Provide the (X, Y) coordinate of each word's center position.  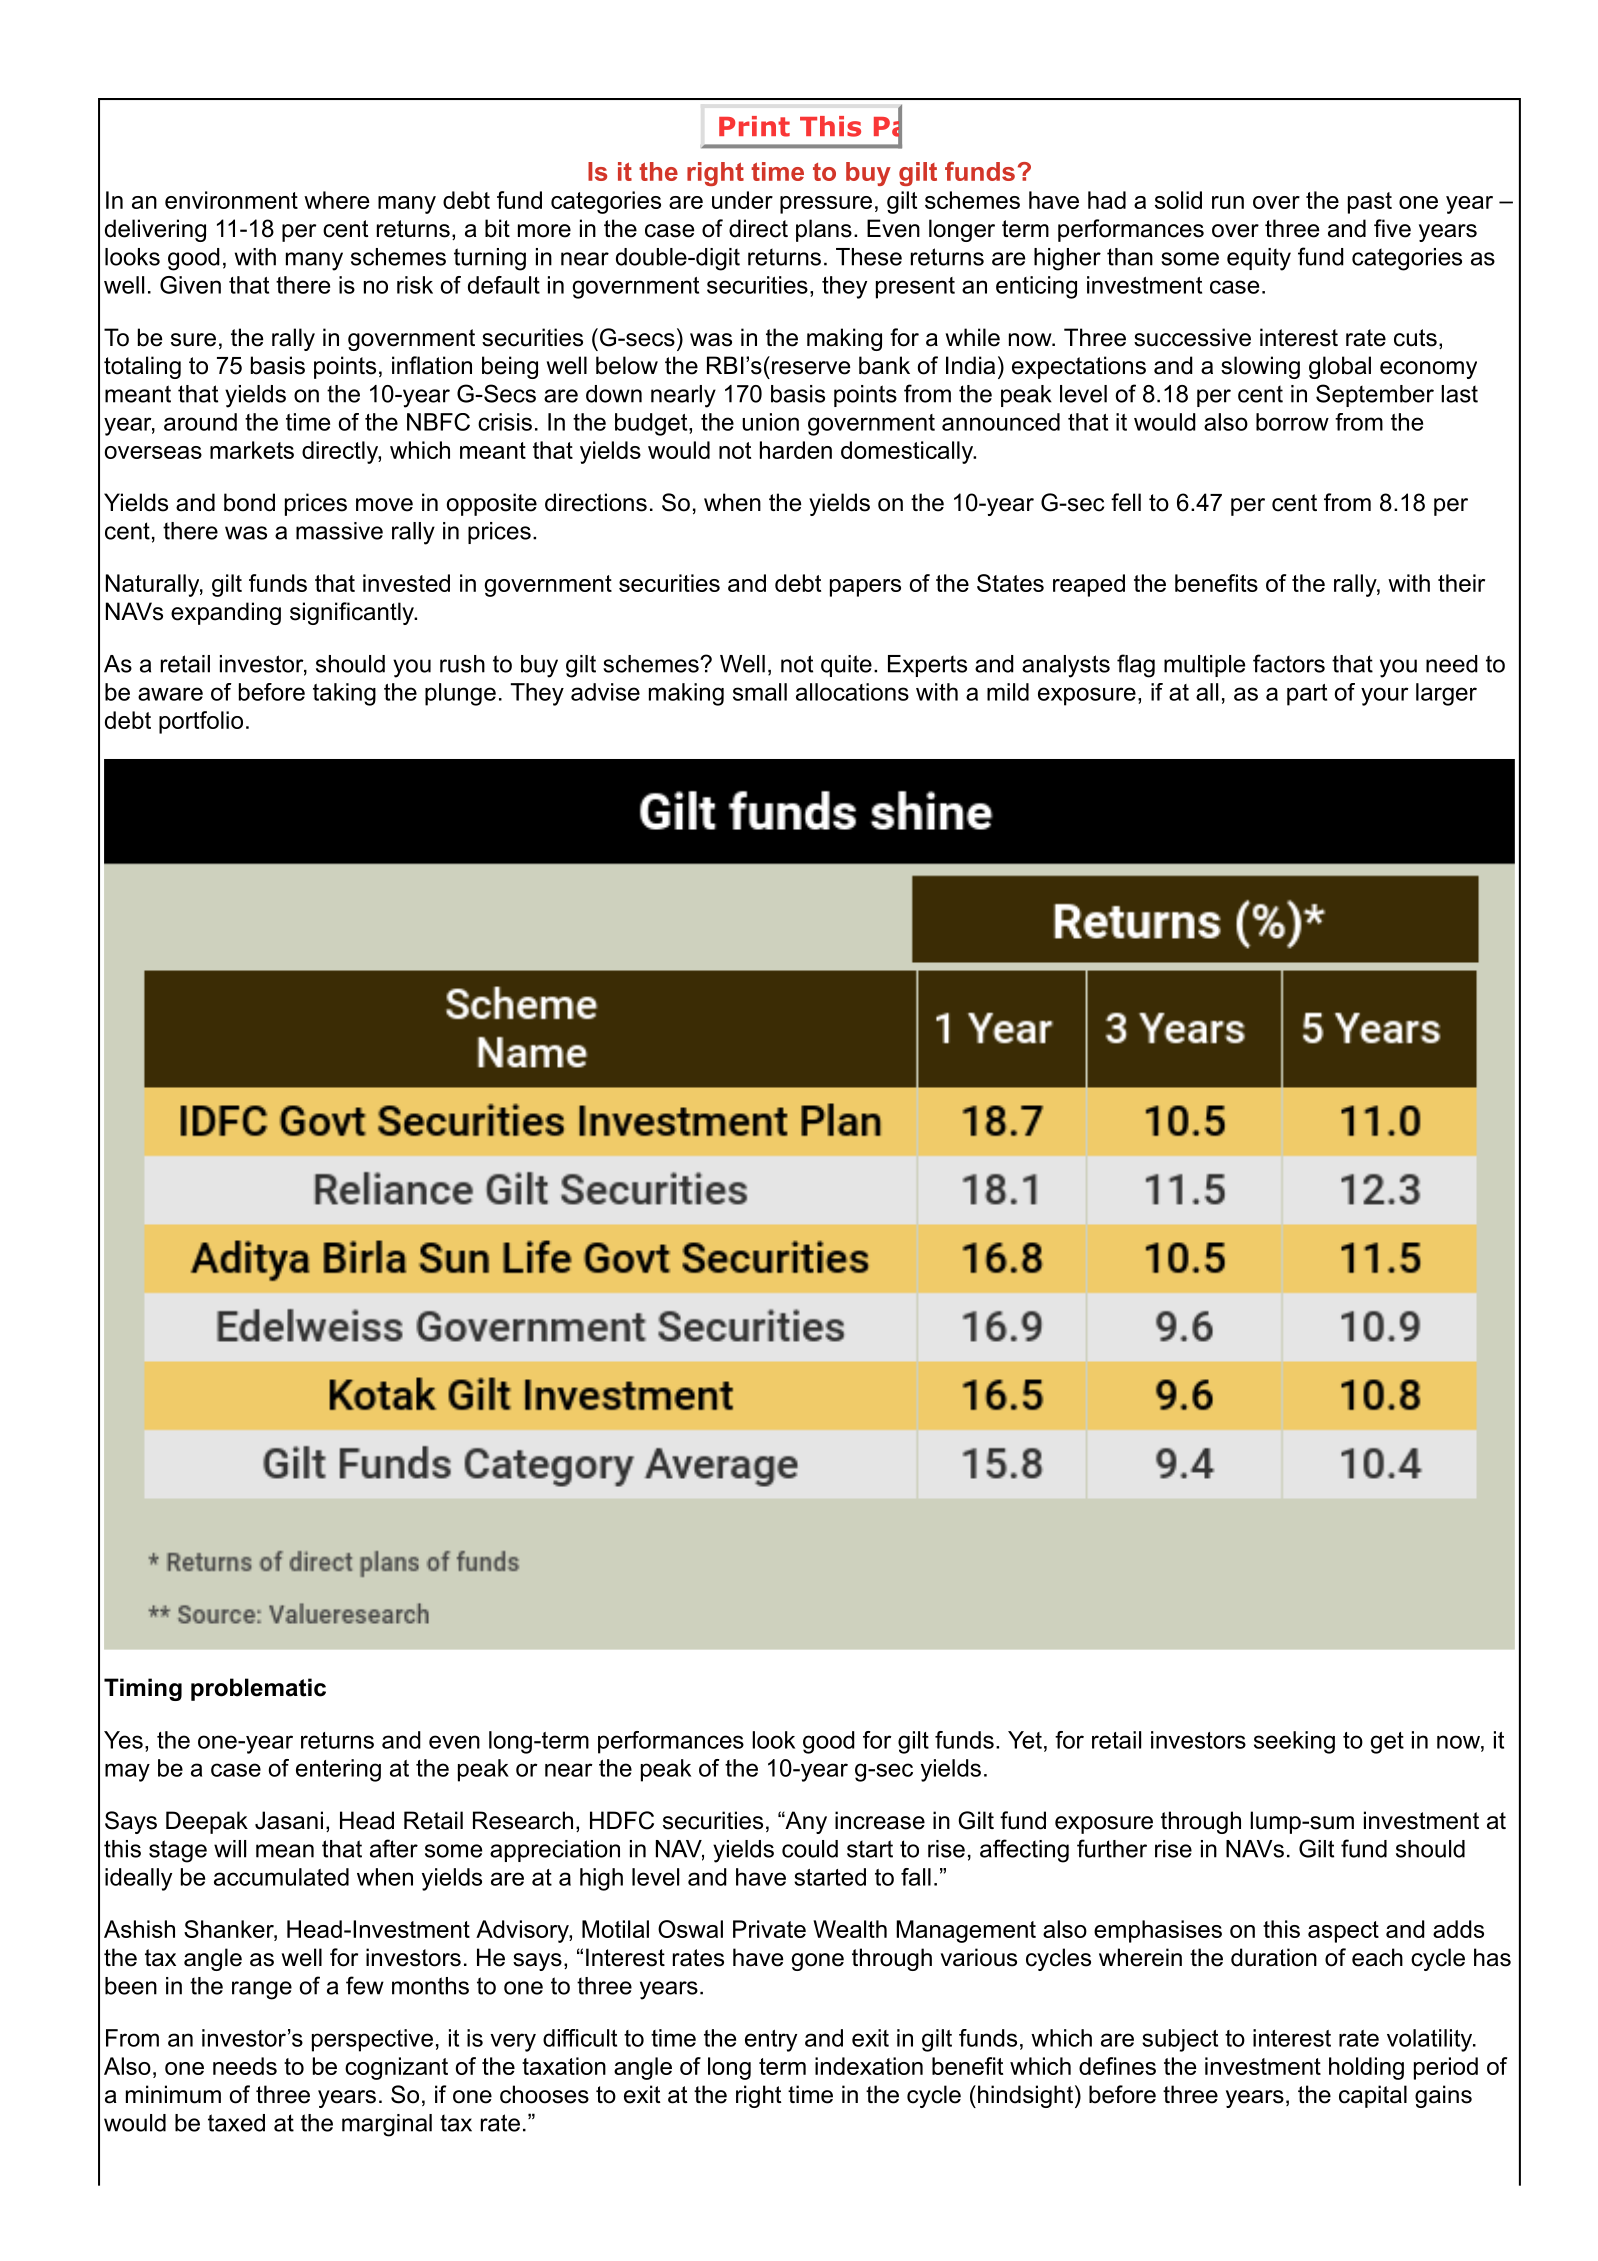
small (760, 692)
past (1370, 203)
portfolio (201, 722)
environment (231, 200)
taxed (236, 2123)
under (742, 200)
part (1307, 695)
